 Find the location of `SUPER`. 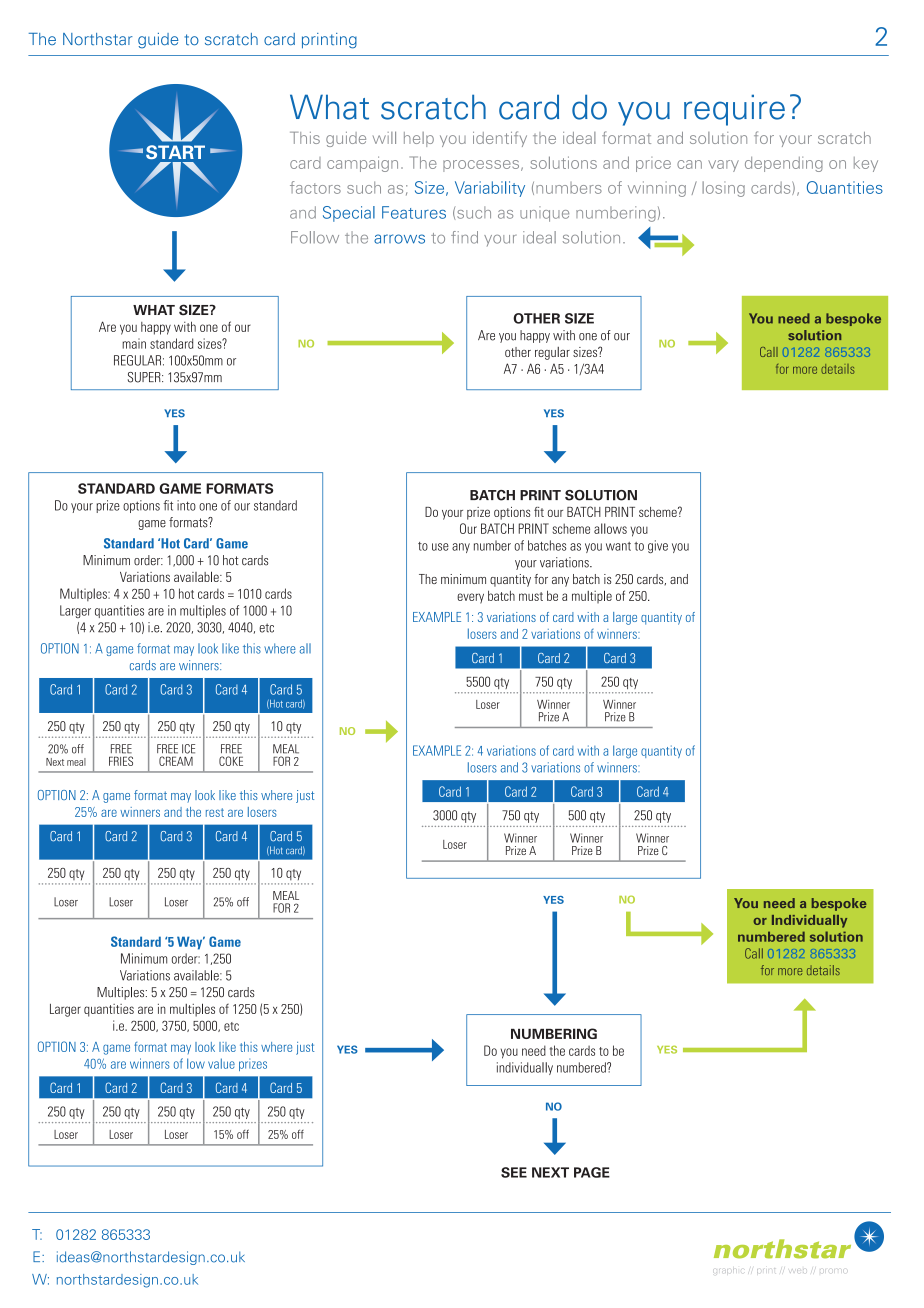

SUPER is located at coordinates (145, 377).
